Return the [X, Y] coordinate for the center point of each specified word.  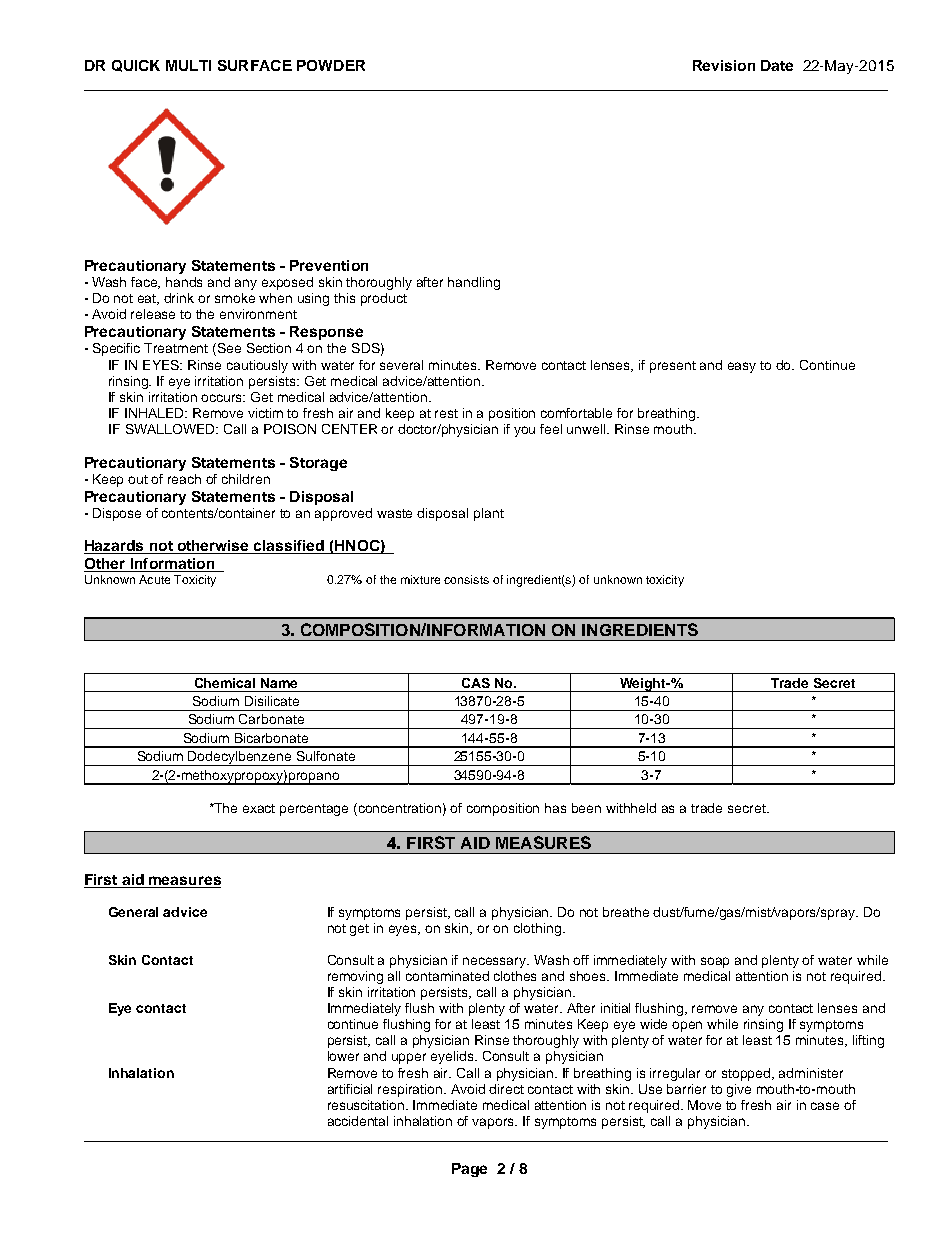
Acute [154, 579]
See [229, 348]
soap [715, 962]
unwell [588, 429]
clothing [539, 929]
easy [742, 367]
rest [446, 413]
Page [469, 1170]
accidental [358, 1121]
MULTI [188, 65]
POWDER [331, 65]
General [133, 912]
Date [777, 65]
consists [466, 579]
